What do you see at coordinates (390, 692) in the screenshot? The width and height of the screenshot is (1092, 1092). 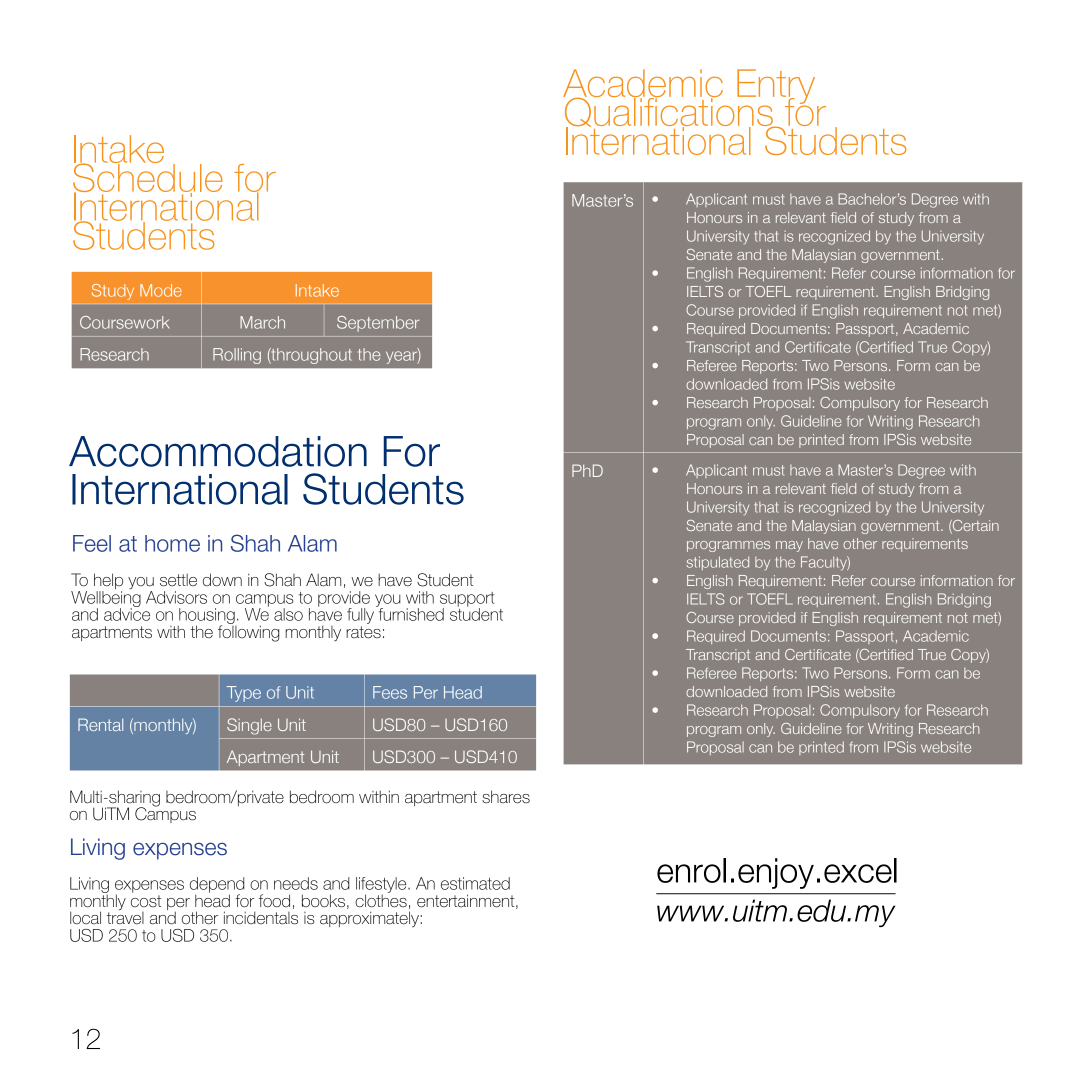 I see `Fees` at bounding box center [390, 692].
